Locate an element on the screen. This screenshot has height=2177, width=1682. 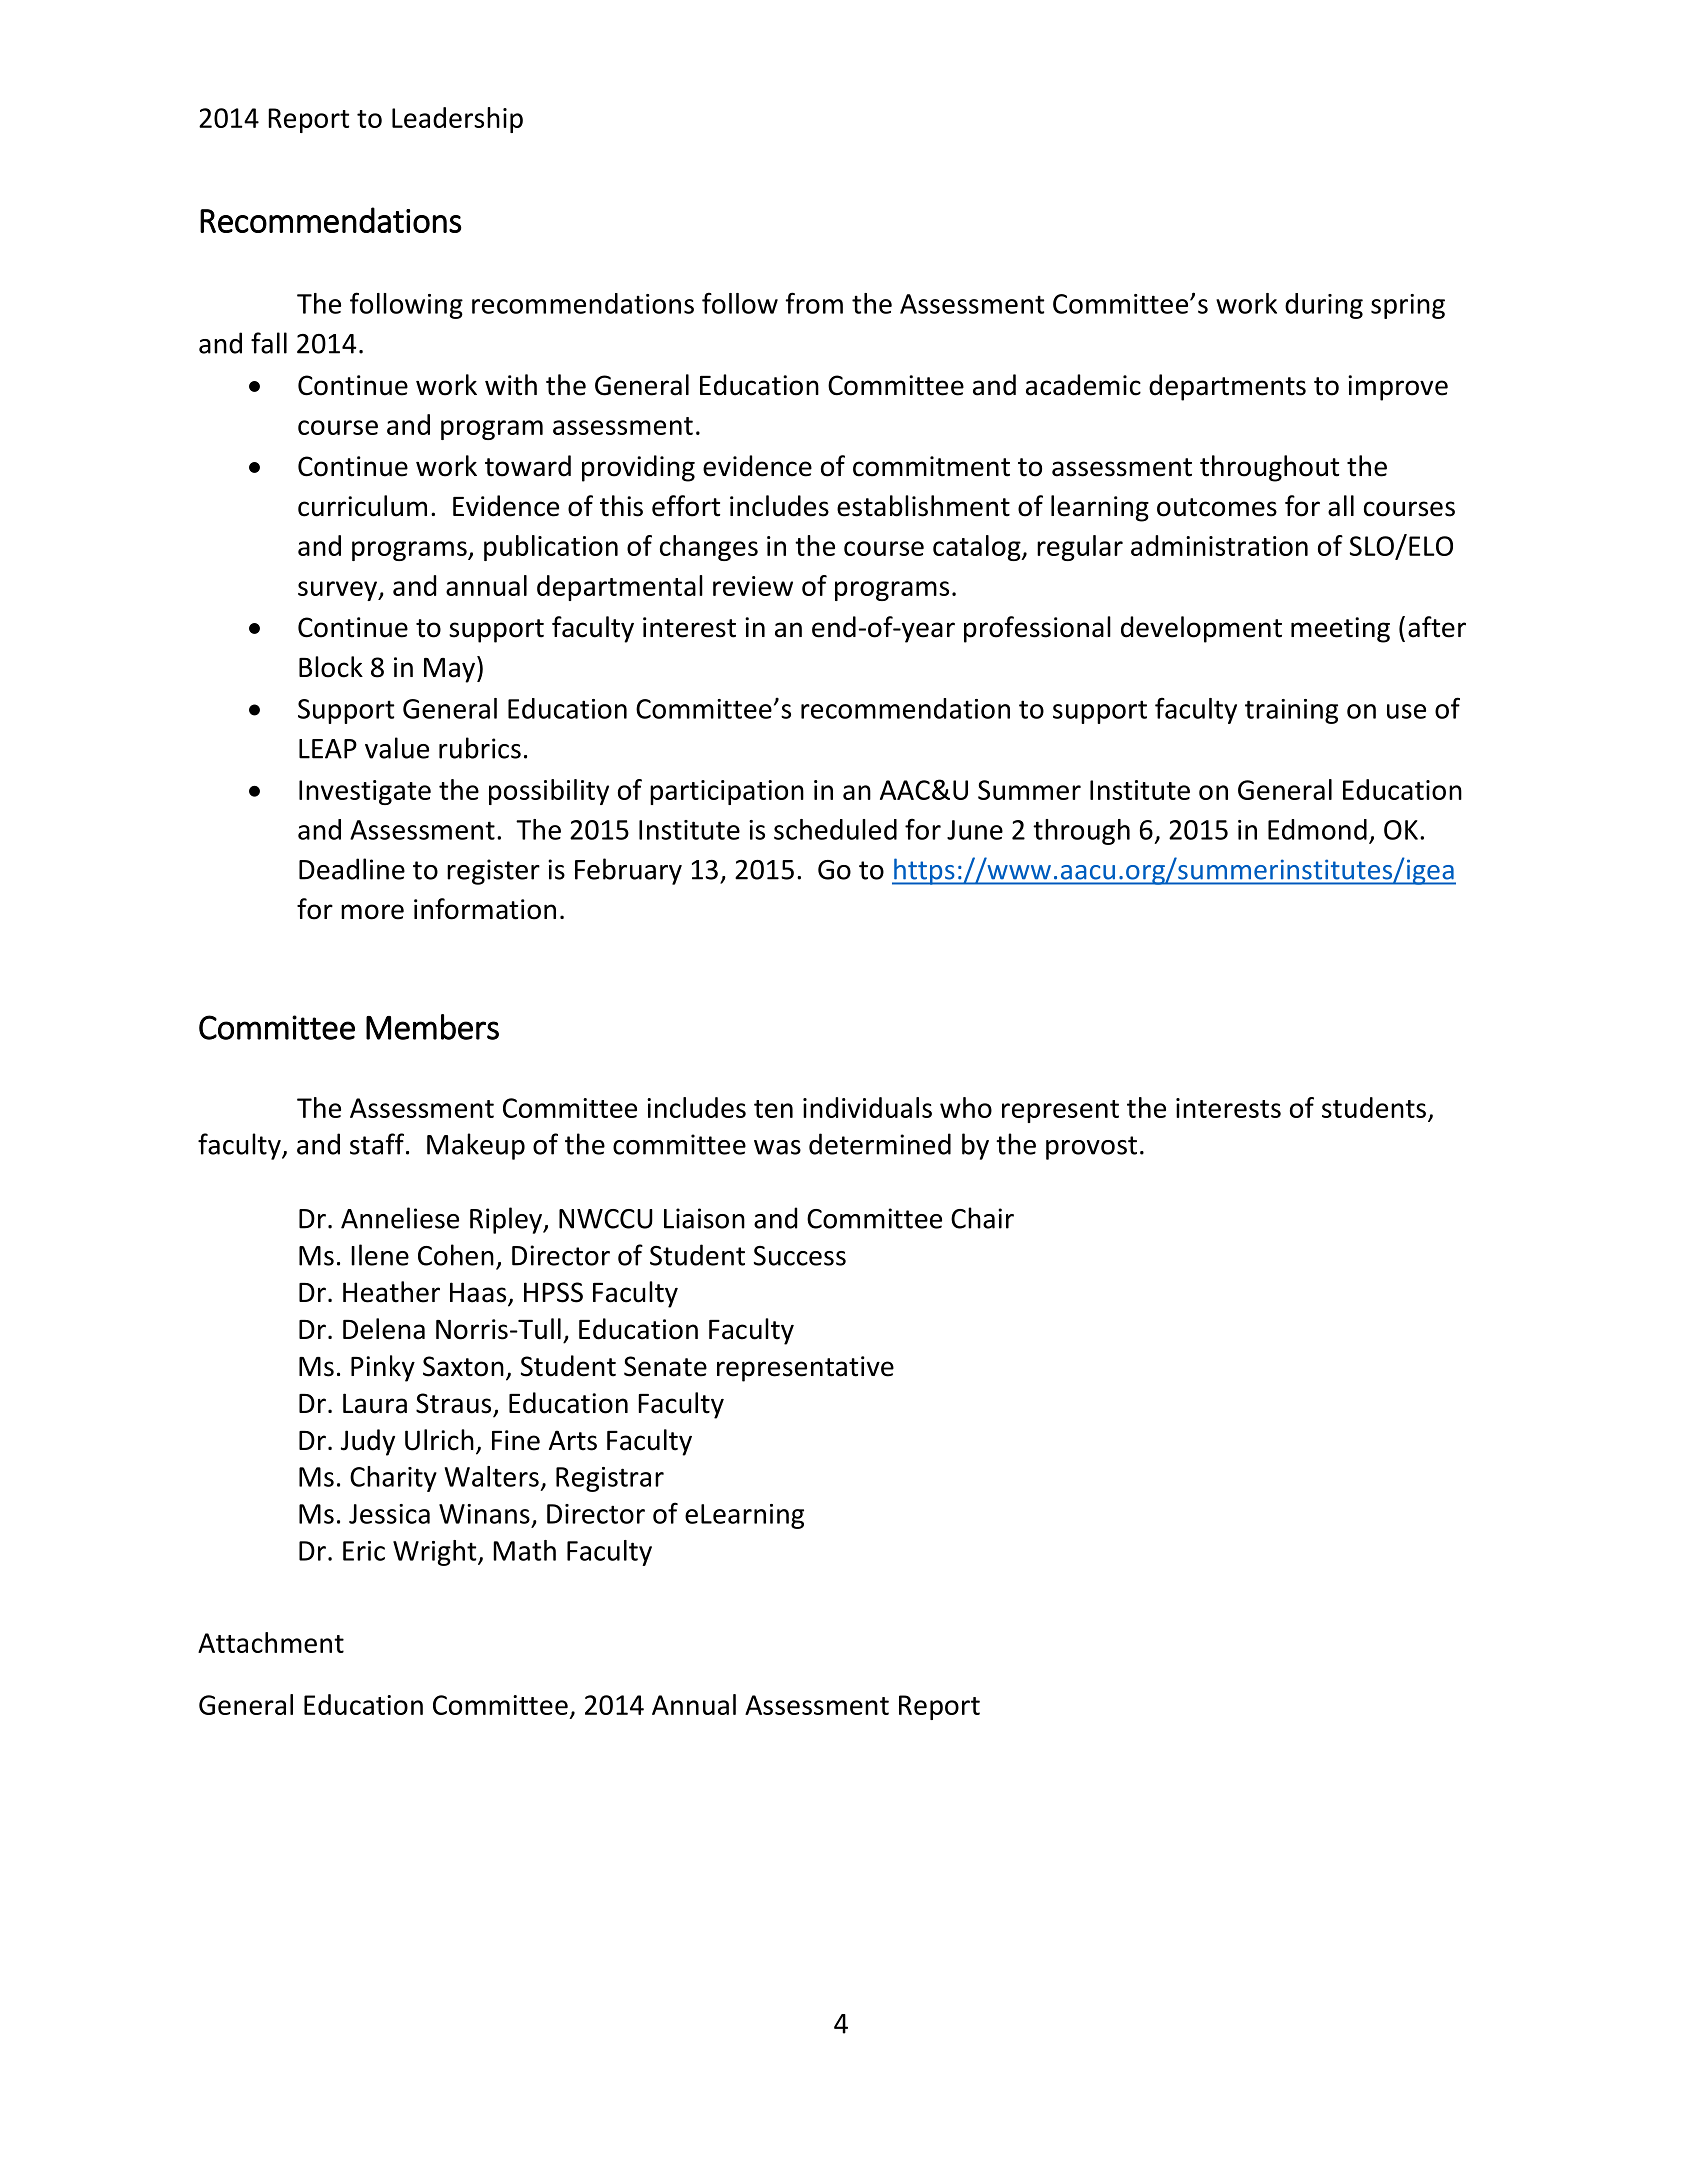
scheduled is located at coordinates (835, 829).
